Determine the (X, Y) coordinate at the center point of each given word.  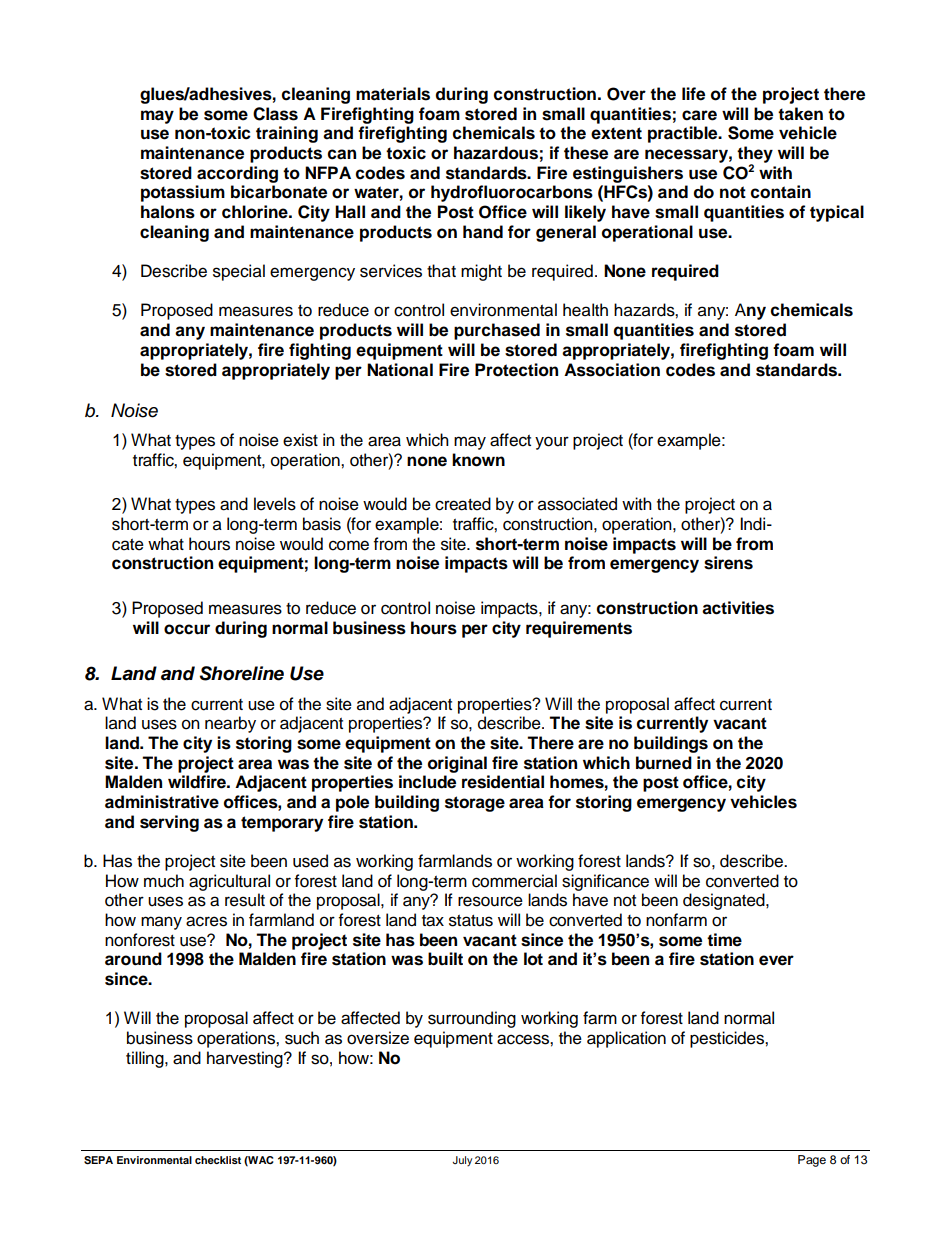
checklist (218, 1160)
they (755, 155)
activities (738, 608)
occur (187, 629)
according (237, 174)
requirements (579, 629)
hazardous (496, 153)
